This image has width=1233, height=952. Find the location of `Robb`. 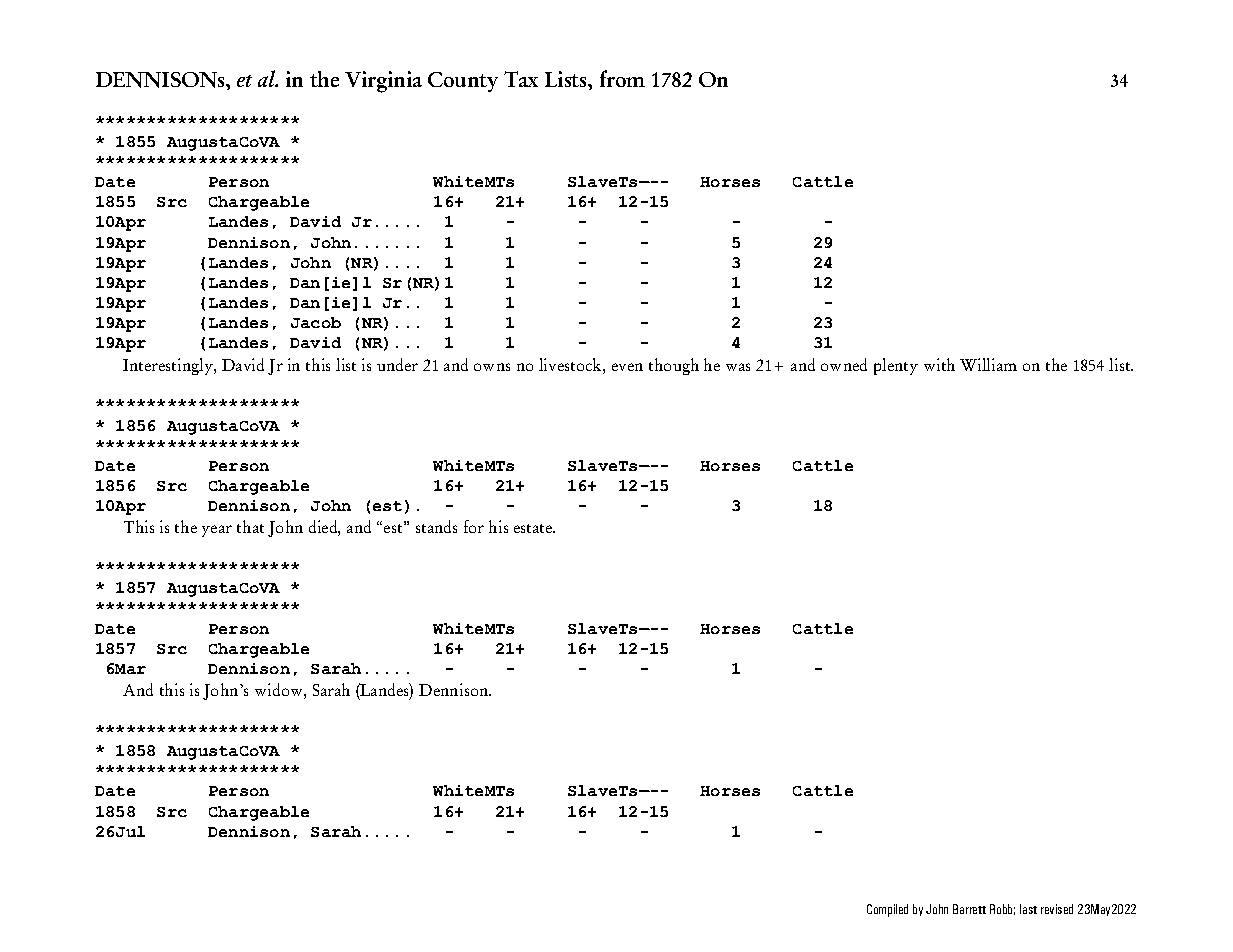

Robb is located at coordinates (1002, 909).
